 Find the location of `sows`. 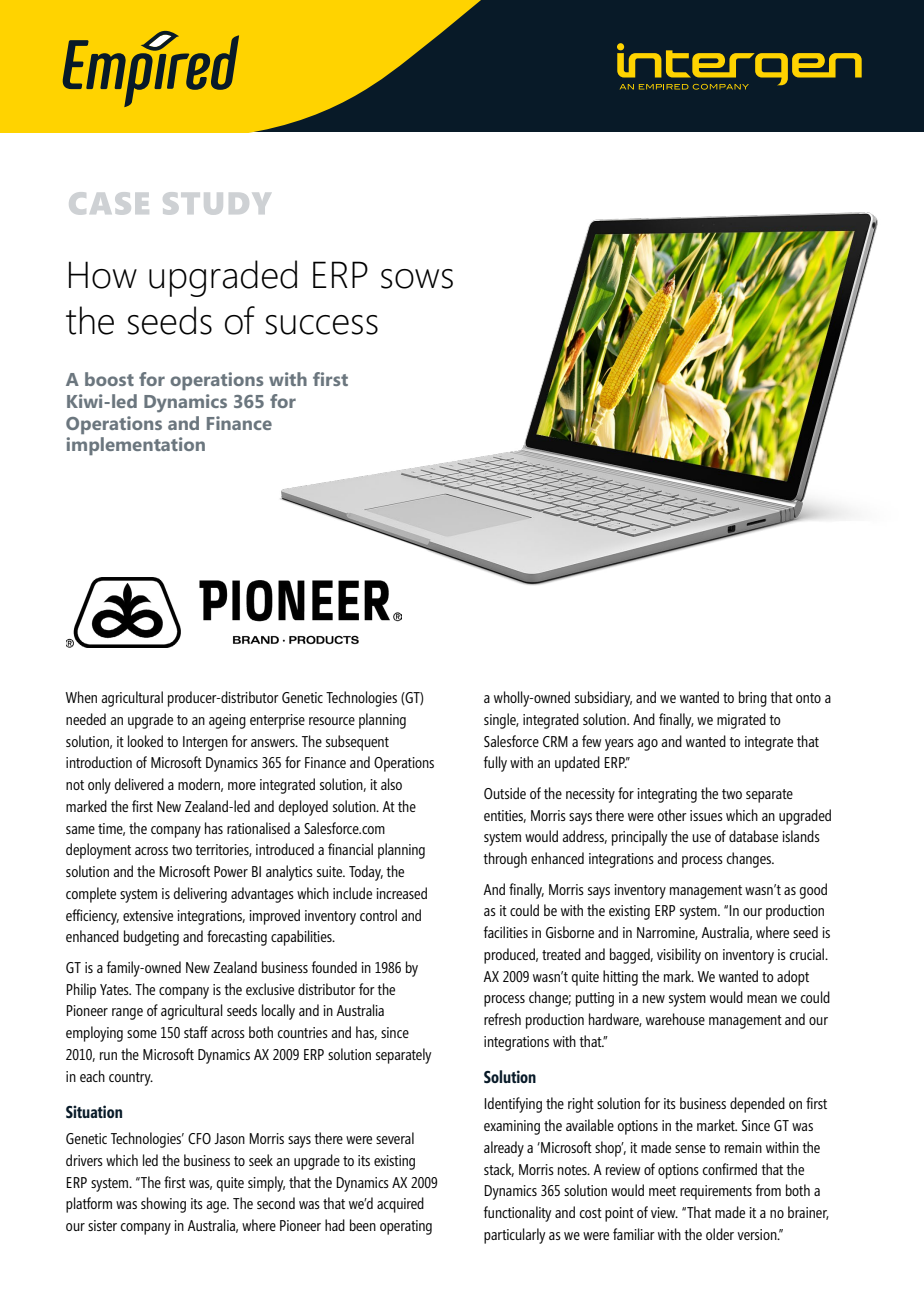

sows is located at coordinates (417, 279).
